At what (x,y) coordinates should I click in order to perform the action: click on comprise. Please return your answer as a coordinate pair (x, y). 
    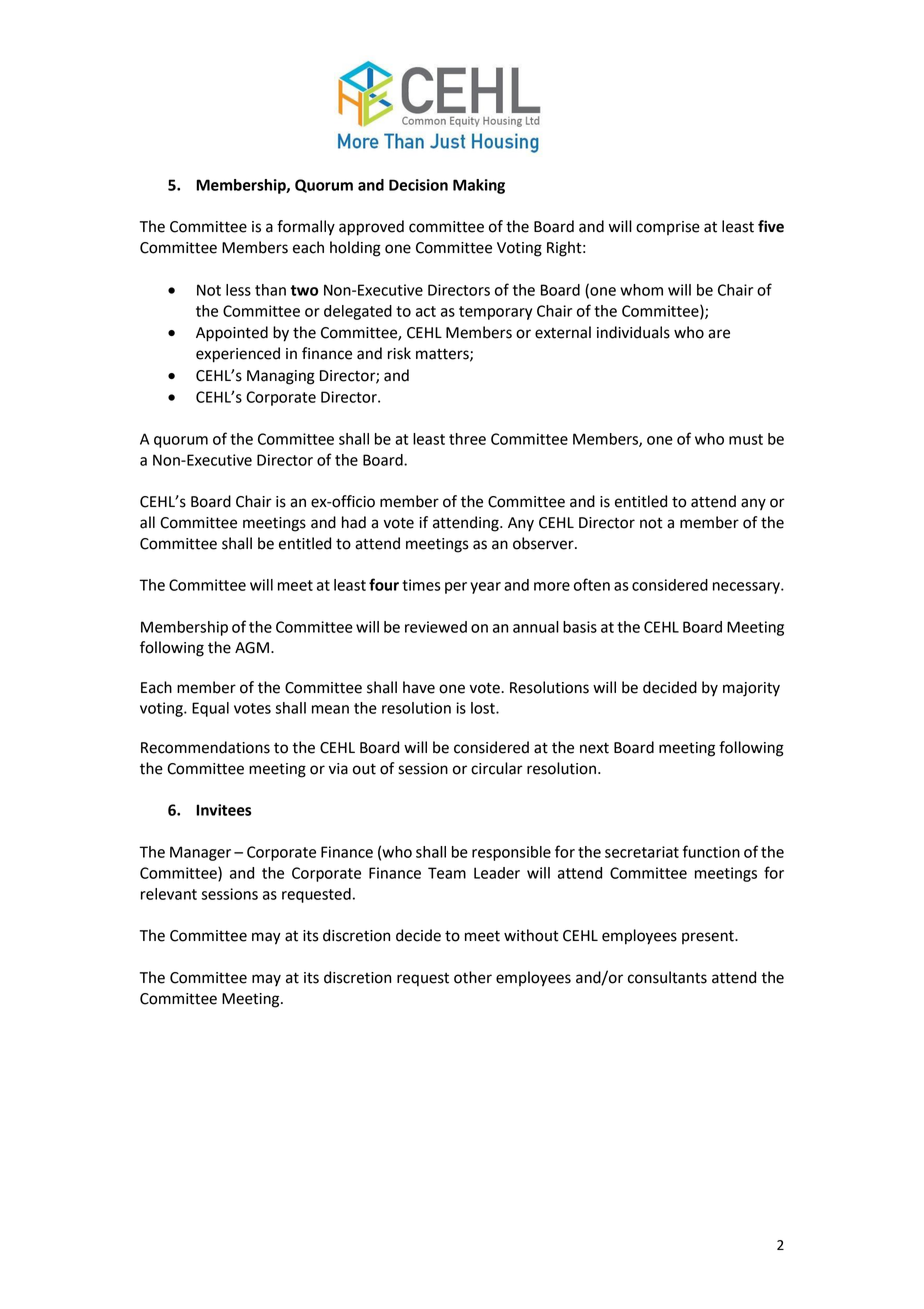
    Looking at the image, I should click on (668, 228).
